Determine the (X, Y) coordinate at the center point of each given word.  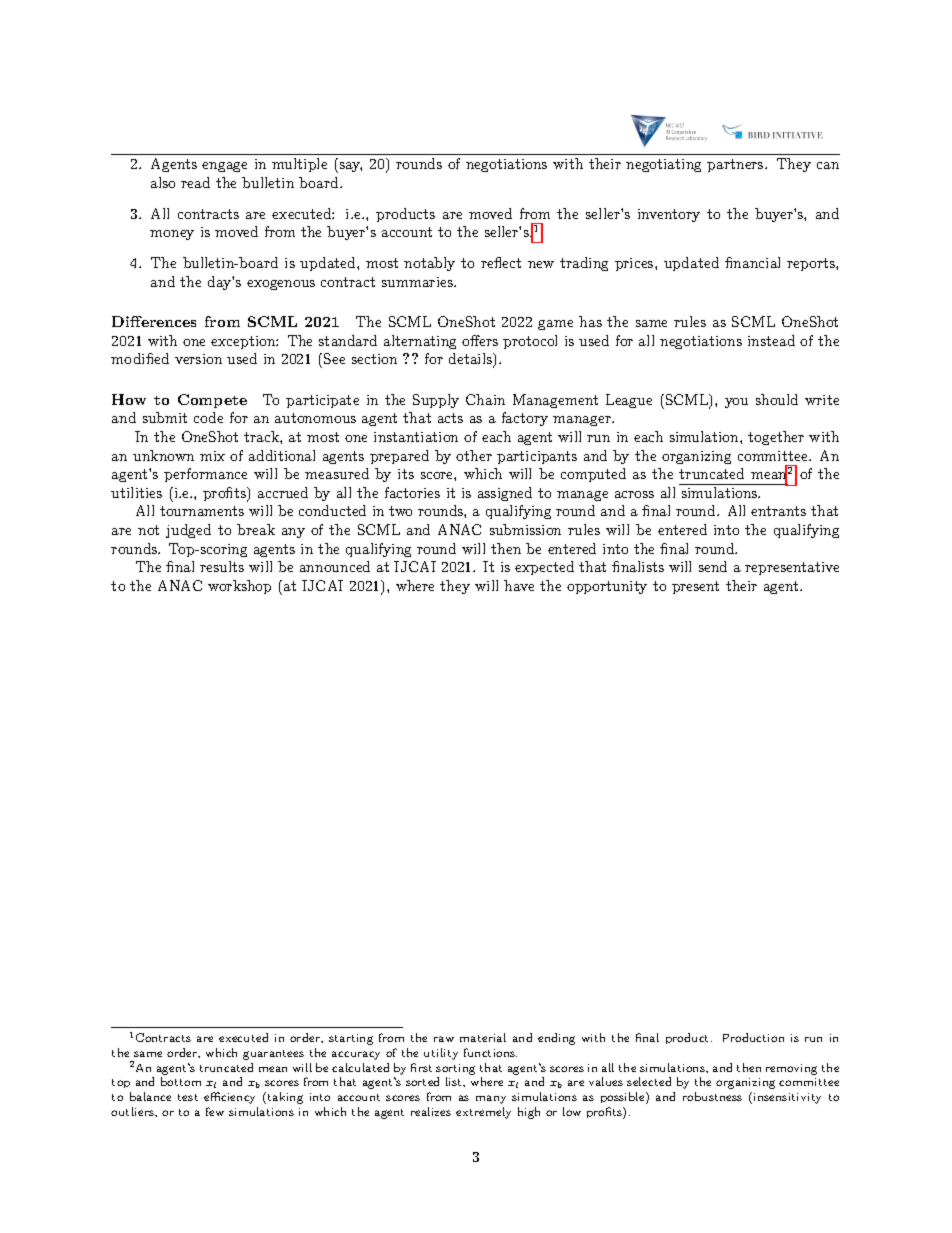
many (491, 1099)
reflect (501, 262)
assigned (505, 494)
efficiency (229, 1098)
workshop (239, 587)
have (519, 585)
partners (735, 165)
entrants (778, 511)
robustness (712, 1096)
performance (205, 475)
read (195, 182)
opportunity (607, 587)
